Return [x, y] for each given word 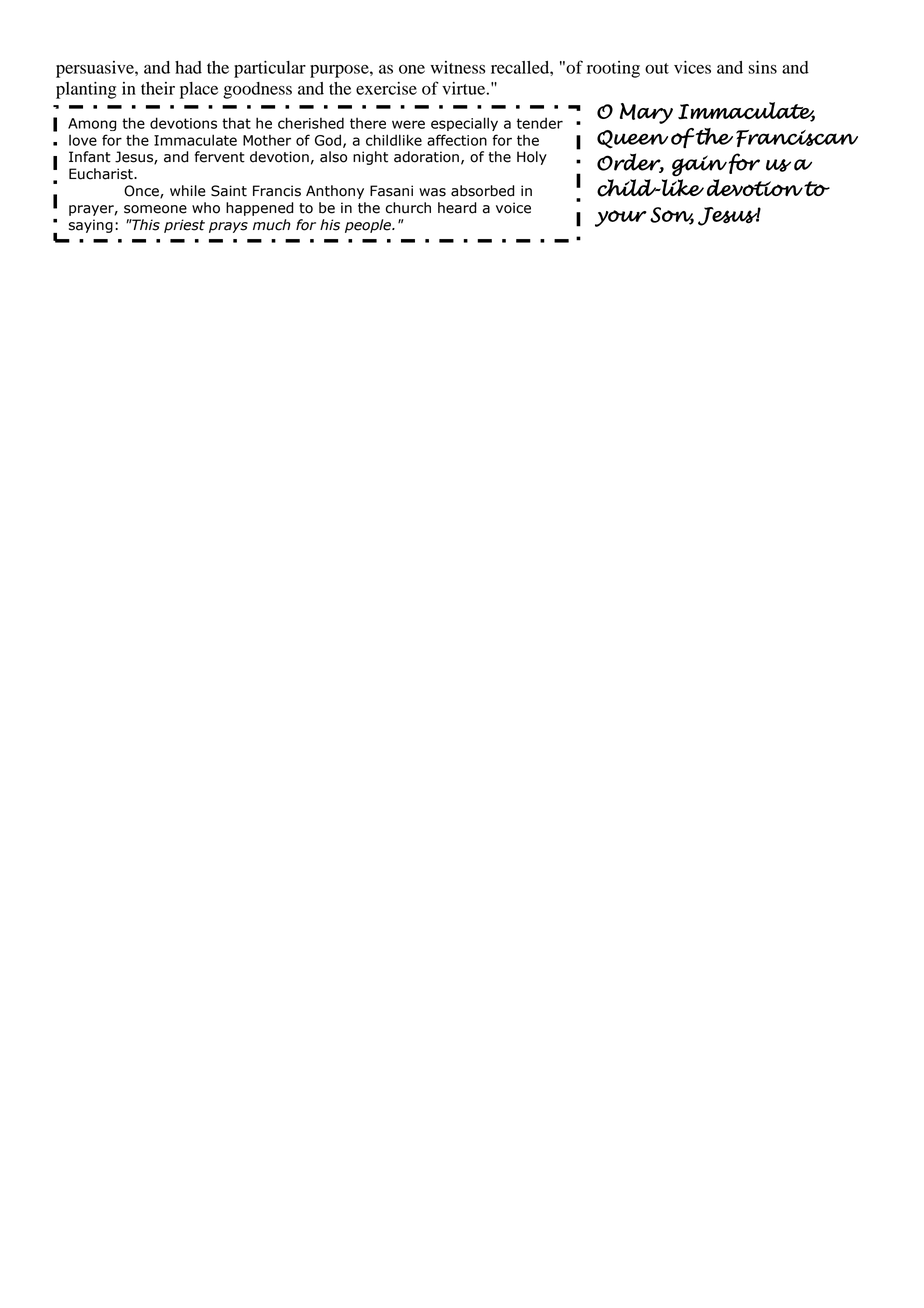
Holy [532, 158]
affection [457, 140]
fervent [220, 157]
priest [184, 226]
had [188, 67]
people [369, 226]
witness [458, 67]
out [657, 68]
